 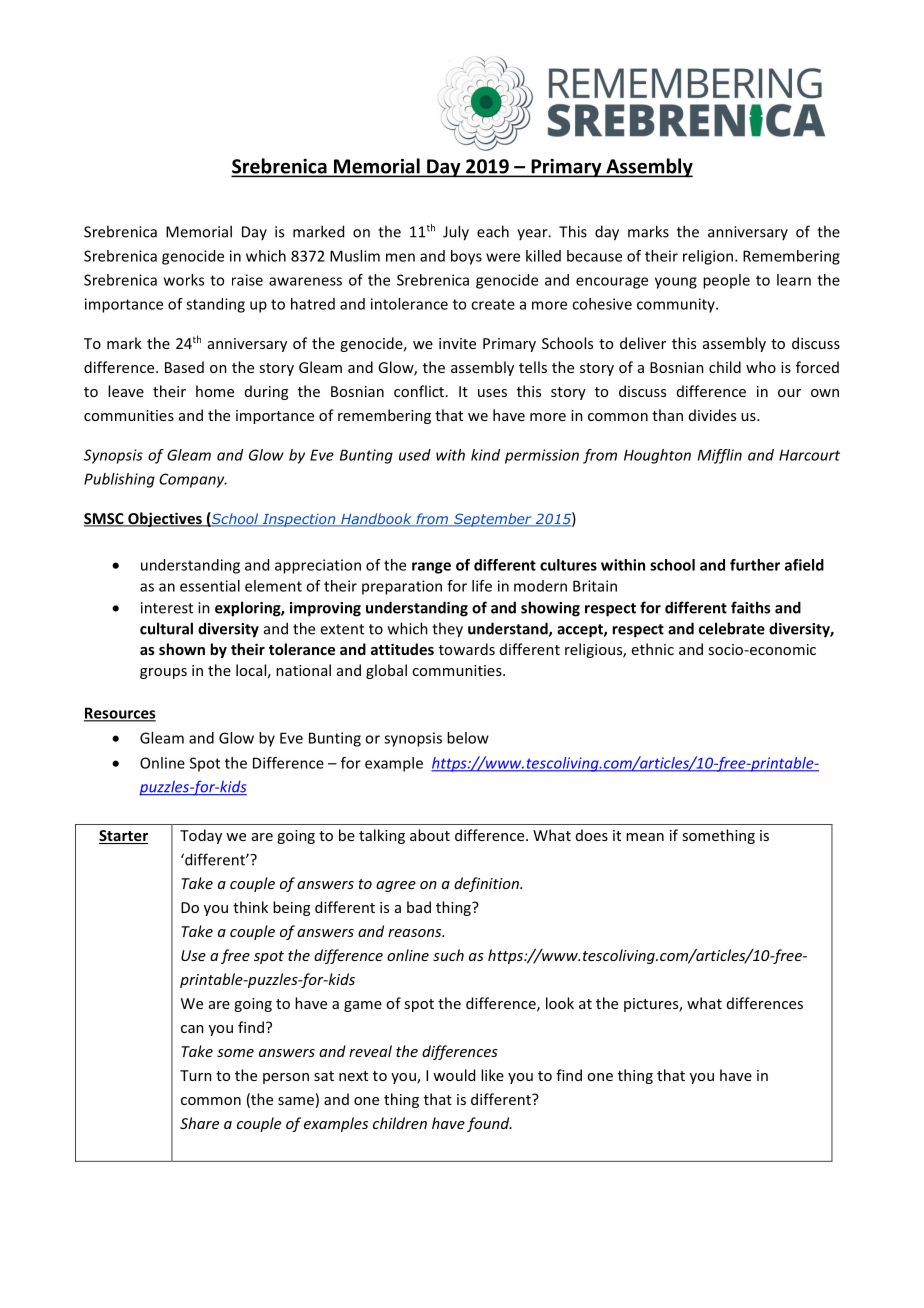 What do you see at coordinates (466, 257) in the screenshot?
I see `boys` at bounding box center [466, 257].
